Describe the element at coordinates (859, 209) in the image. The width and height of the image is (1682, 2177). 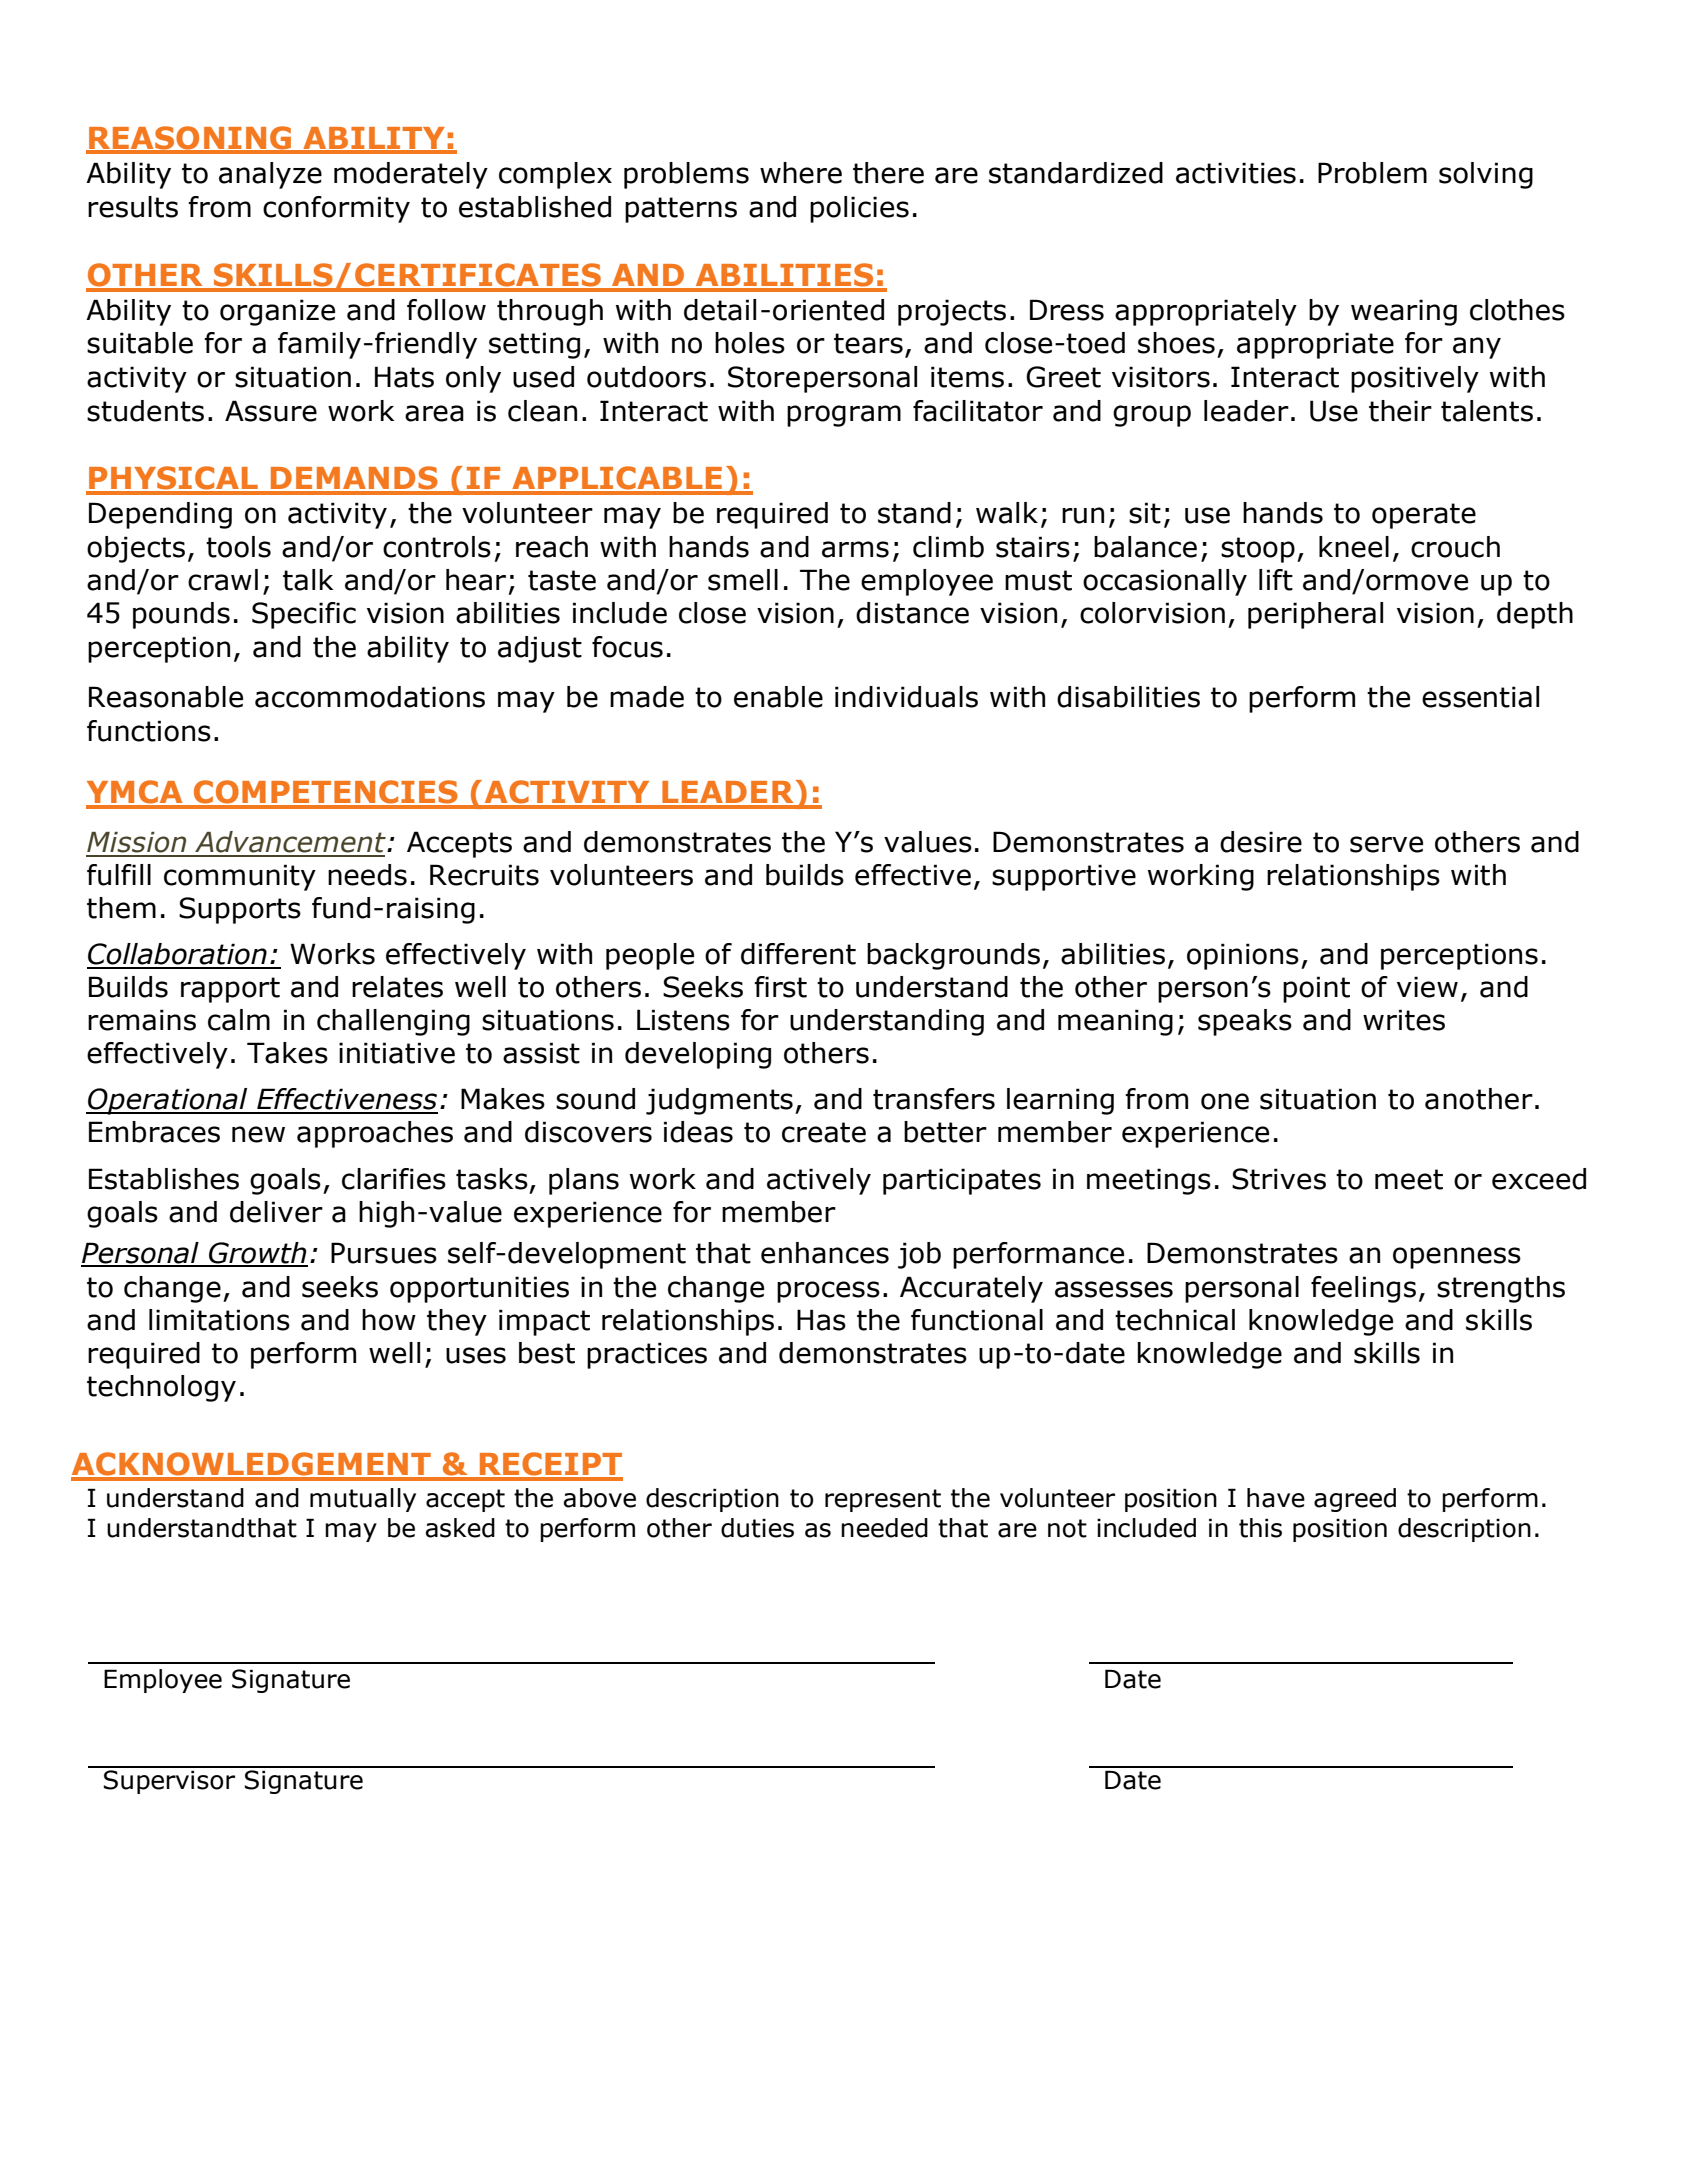
I see `policies` at that location.
